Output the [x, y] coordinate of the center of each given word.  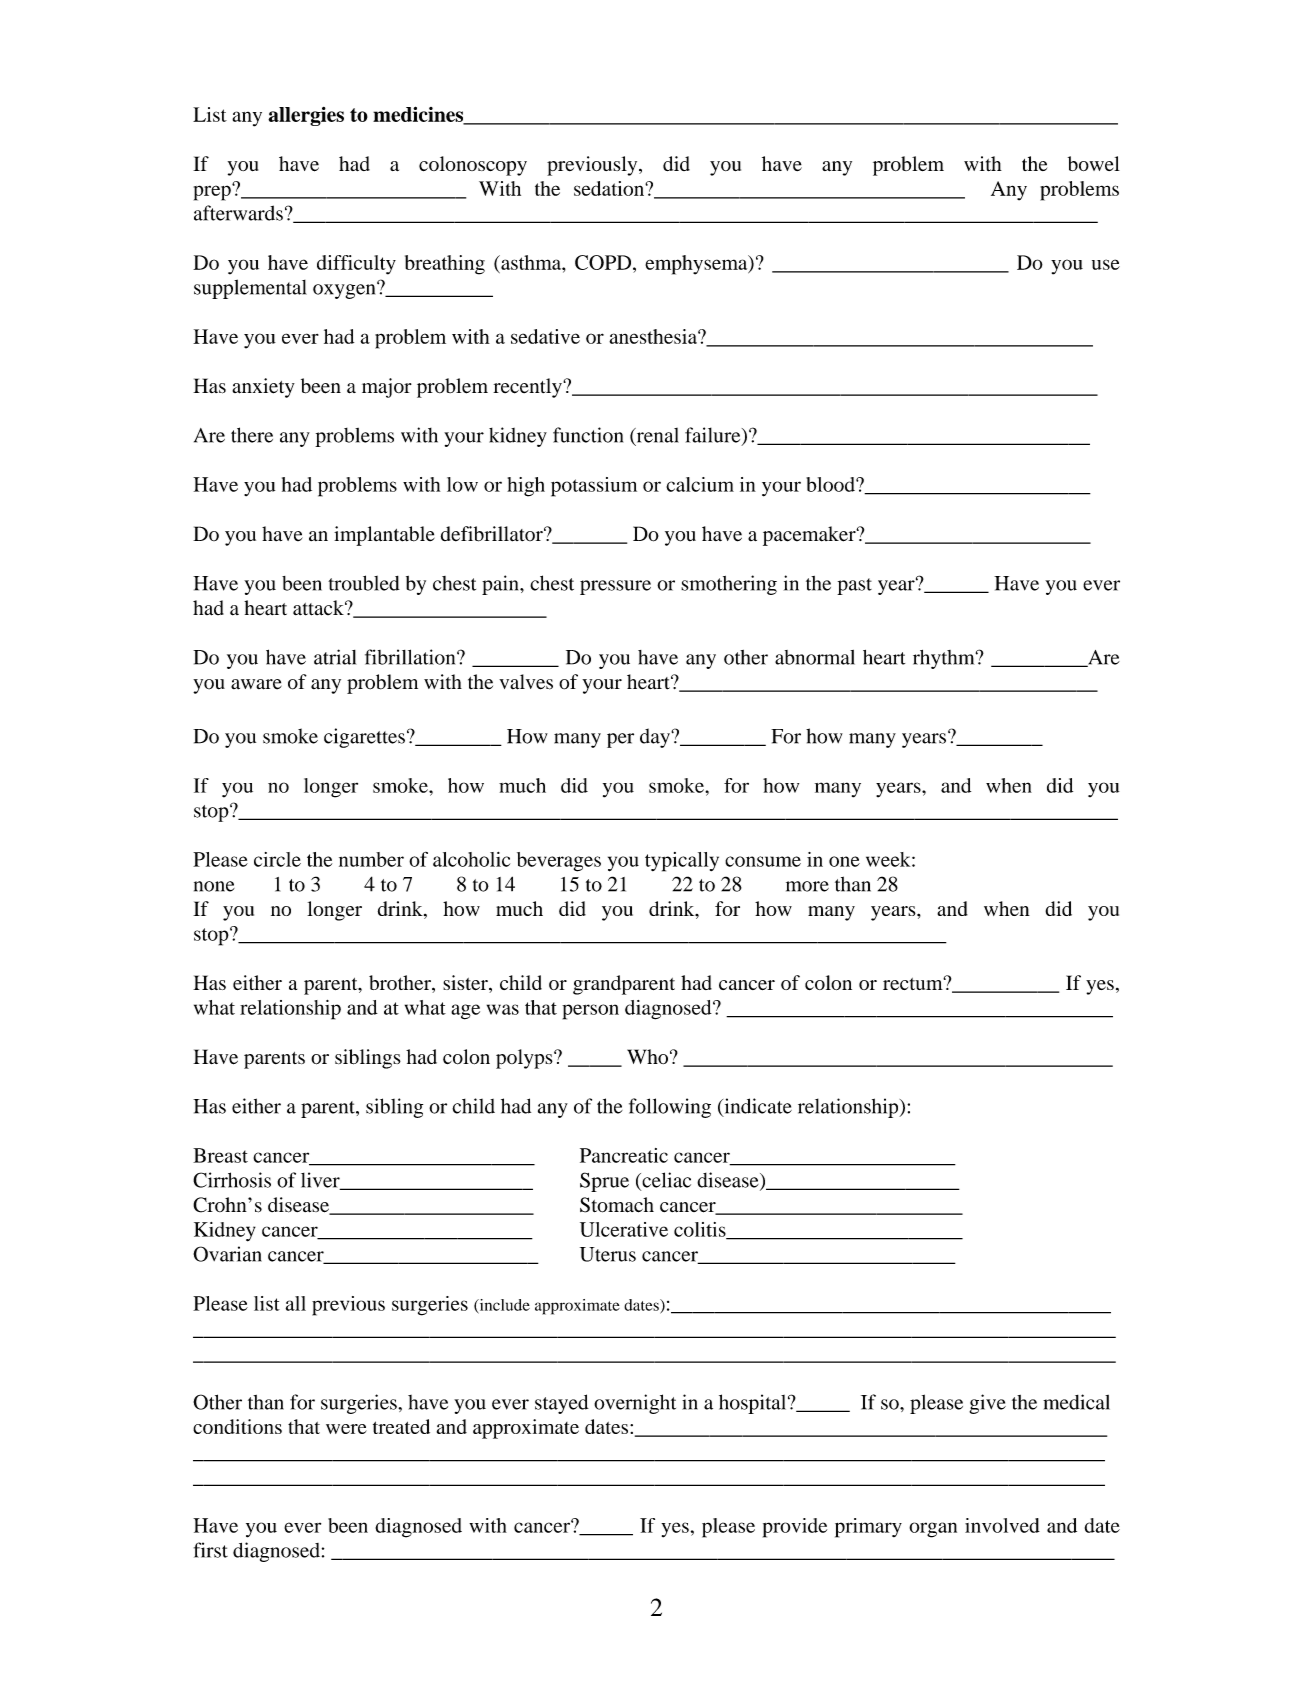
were [346, 1429]
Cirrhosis [232, 1180]
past [854, 586]
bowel [1094, 163]
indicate [757, 1107]
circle [277, 859]
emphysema [697, 265]
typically [682, 862]
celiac [665, 1181]
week [889, 859]
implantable [384, 536]
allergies [306, 116]
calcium [700, 484]
